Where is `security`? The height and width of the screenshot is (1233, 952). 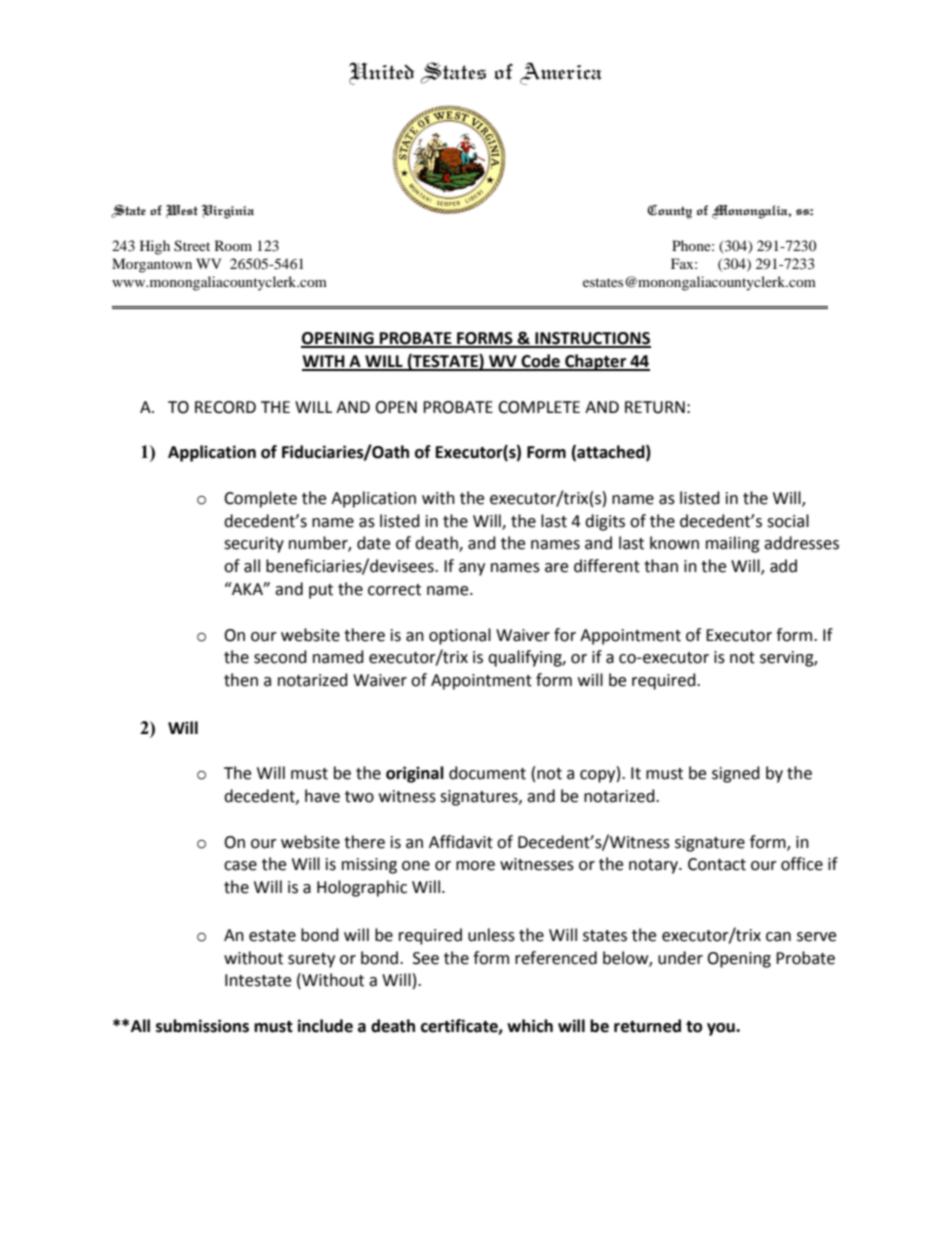 security is located at coordinates (254, 545).
